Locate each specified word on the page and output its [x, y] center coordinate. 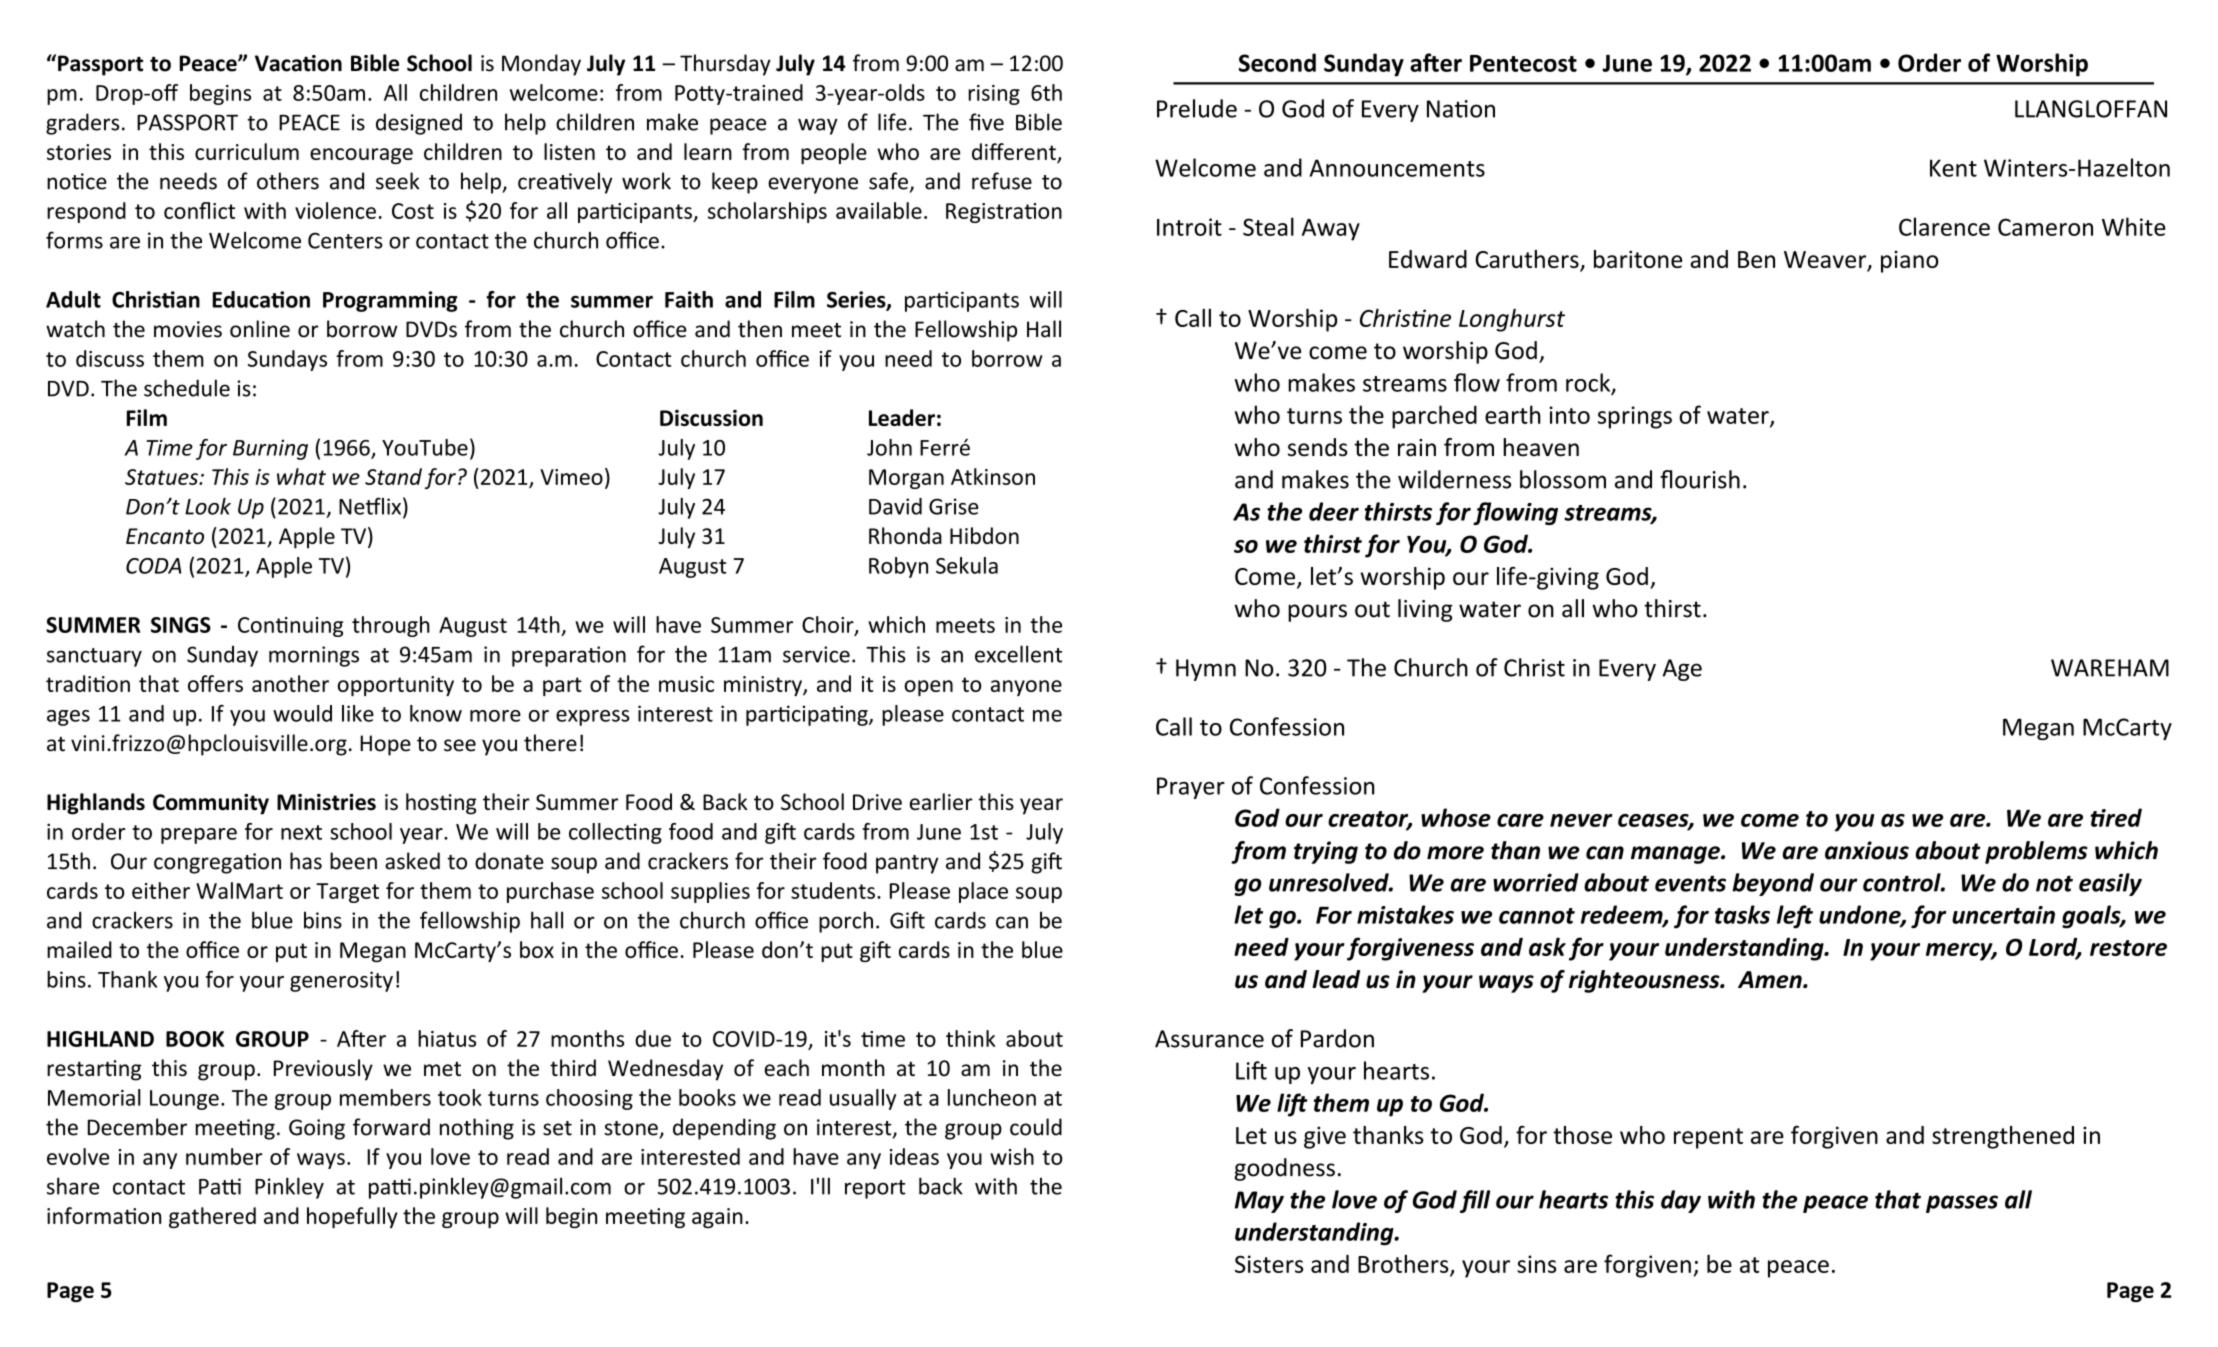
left [1795, 917]
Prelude [1197, 108]
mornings [314, 656]
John [889, 447]
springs [1635, 417]
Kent [1953, 168]
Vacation [298, 63]
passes [1962, 1204]
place [983, 892]
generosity [341, 981]
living [1425, 610]
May [1259, 1202]
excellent [1018, 654]
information [104, 1215]
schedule [187, 388]
